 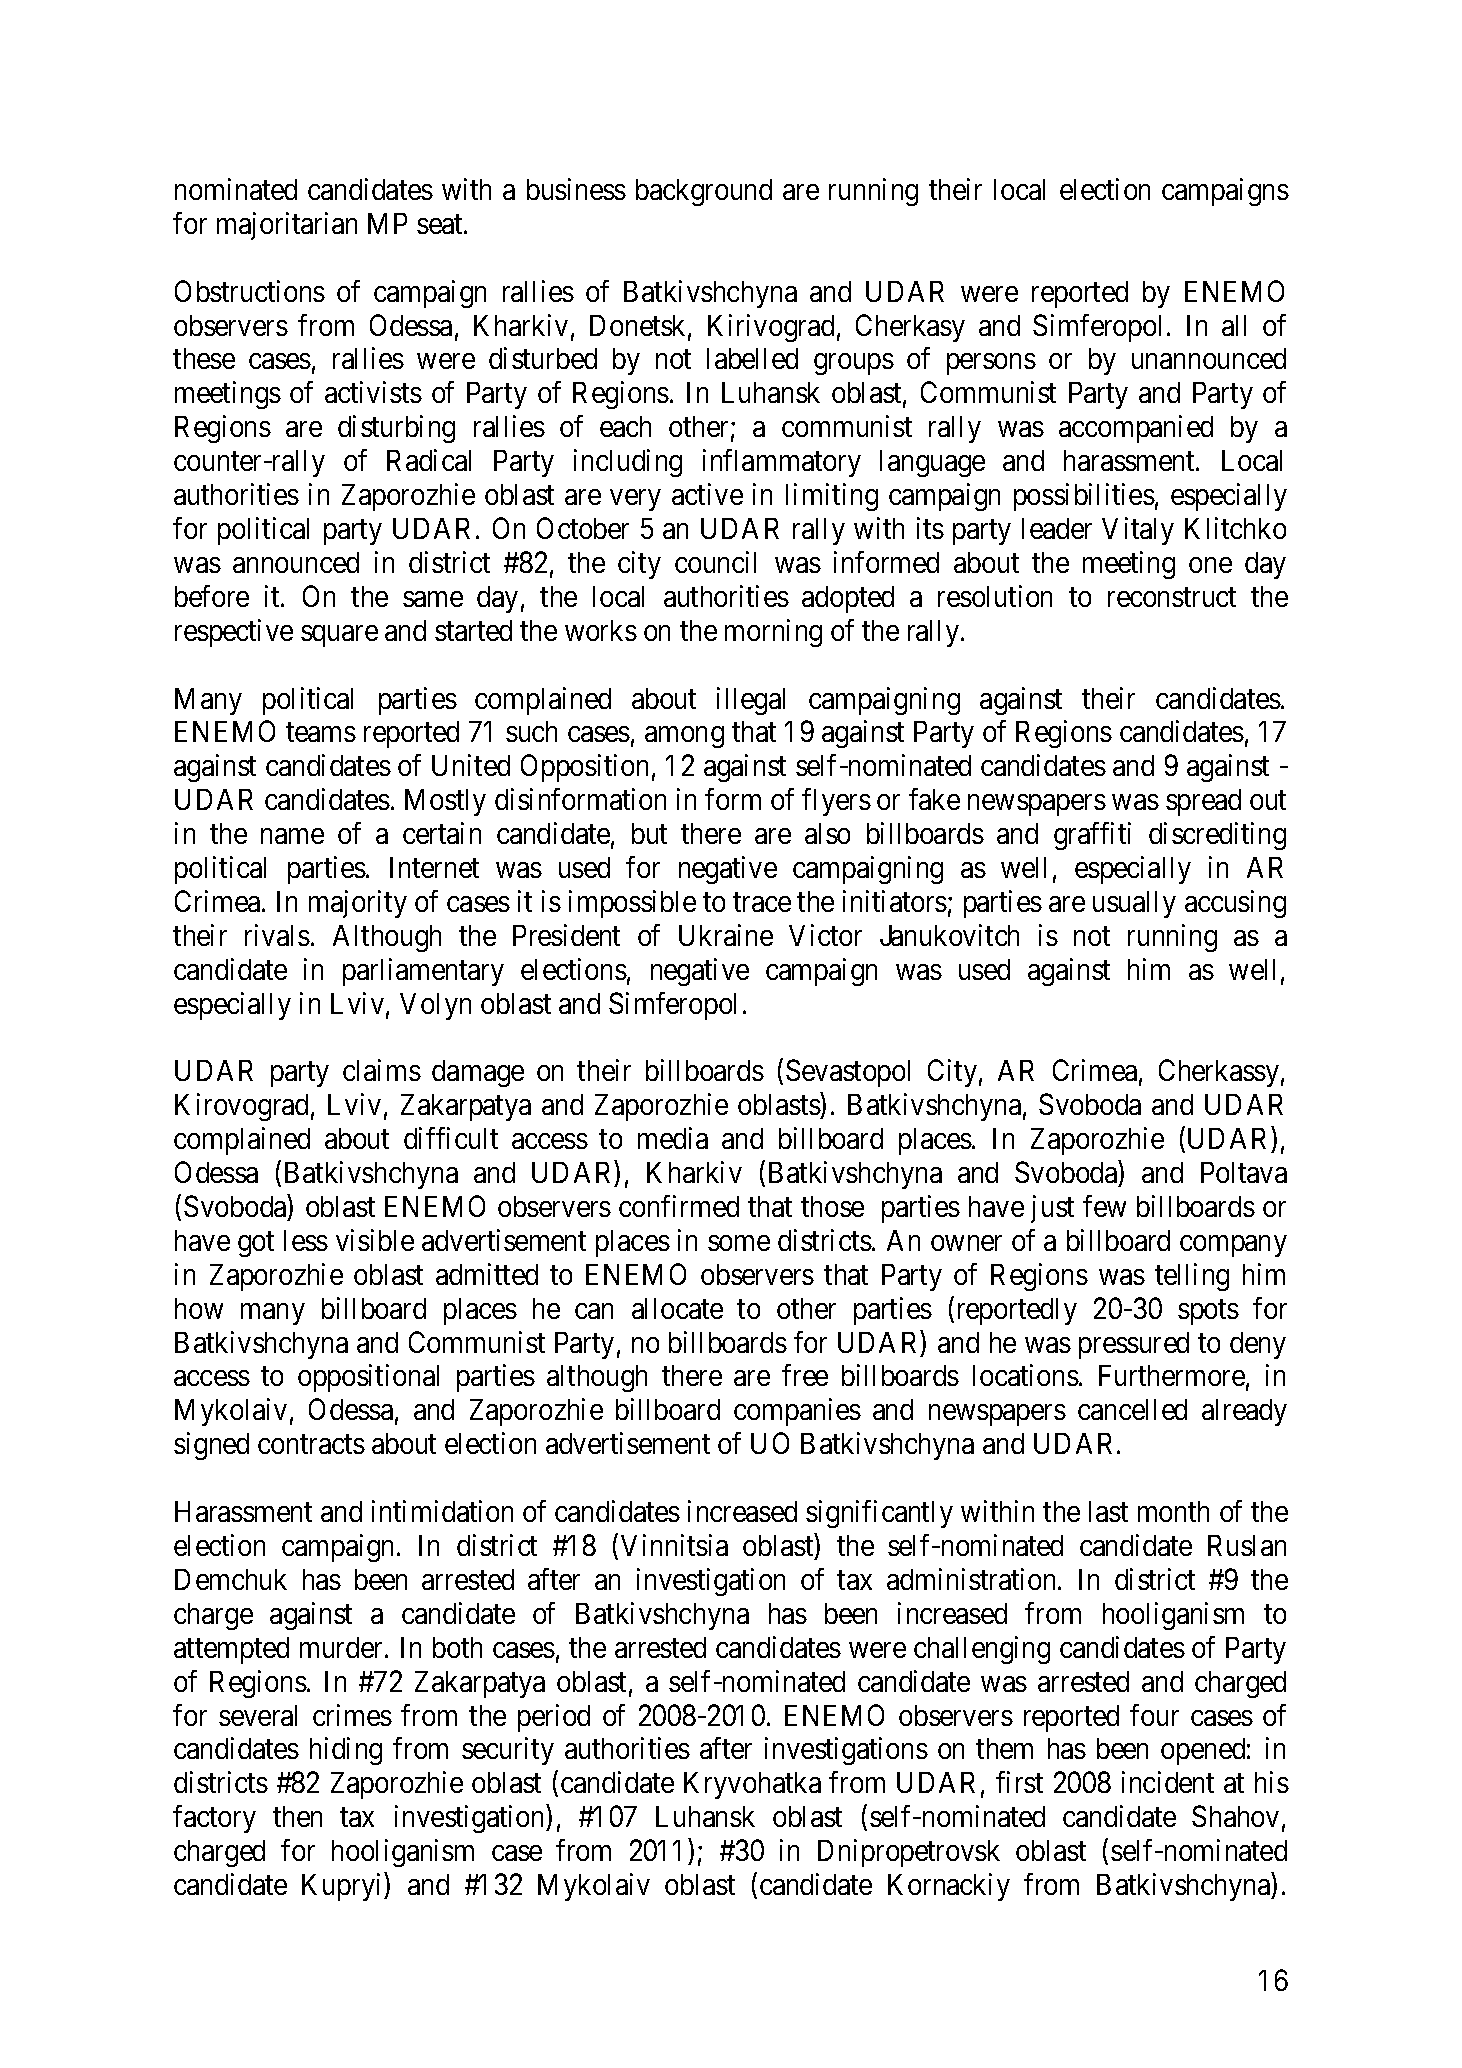 What do you see at coordinates (704, 192) in the screenshot?
I see `background` at bounding box center [704, 192].
